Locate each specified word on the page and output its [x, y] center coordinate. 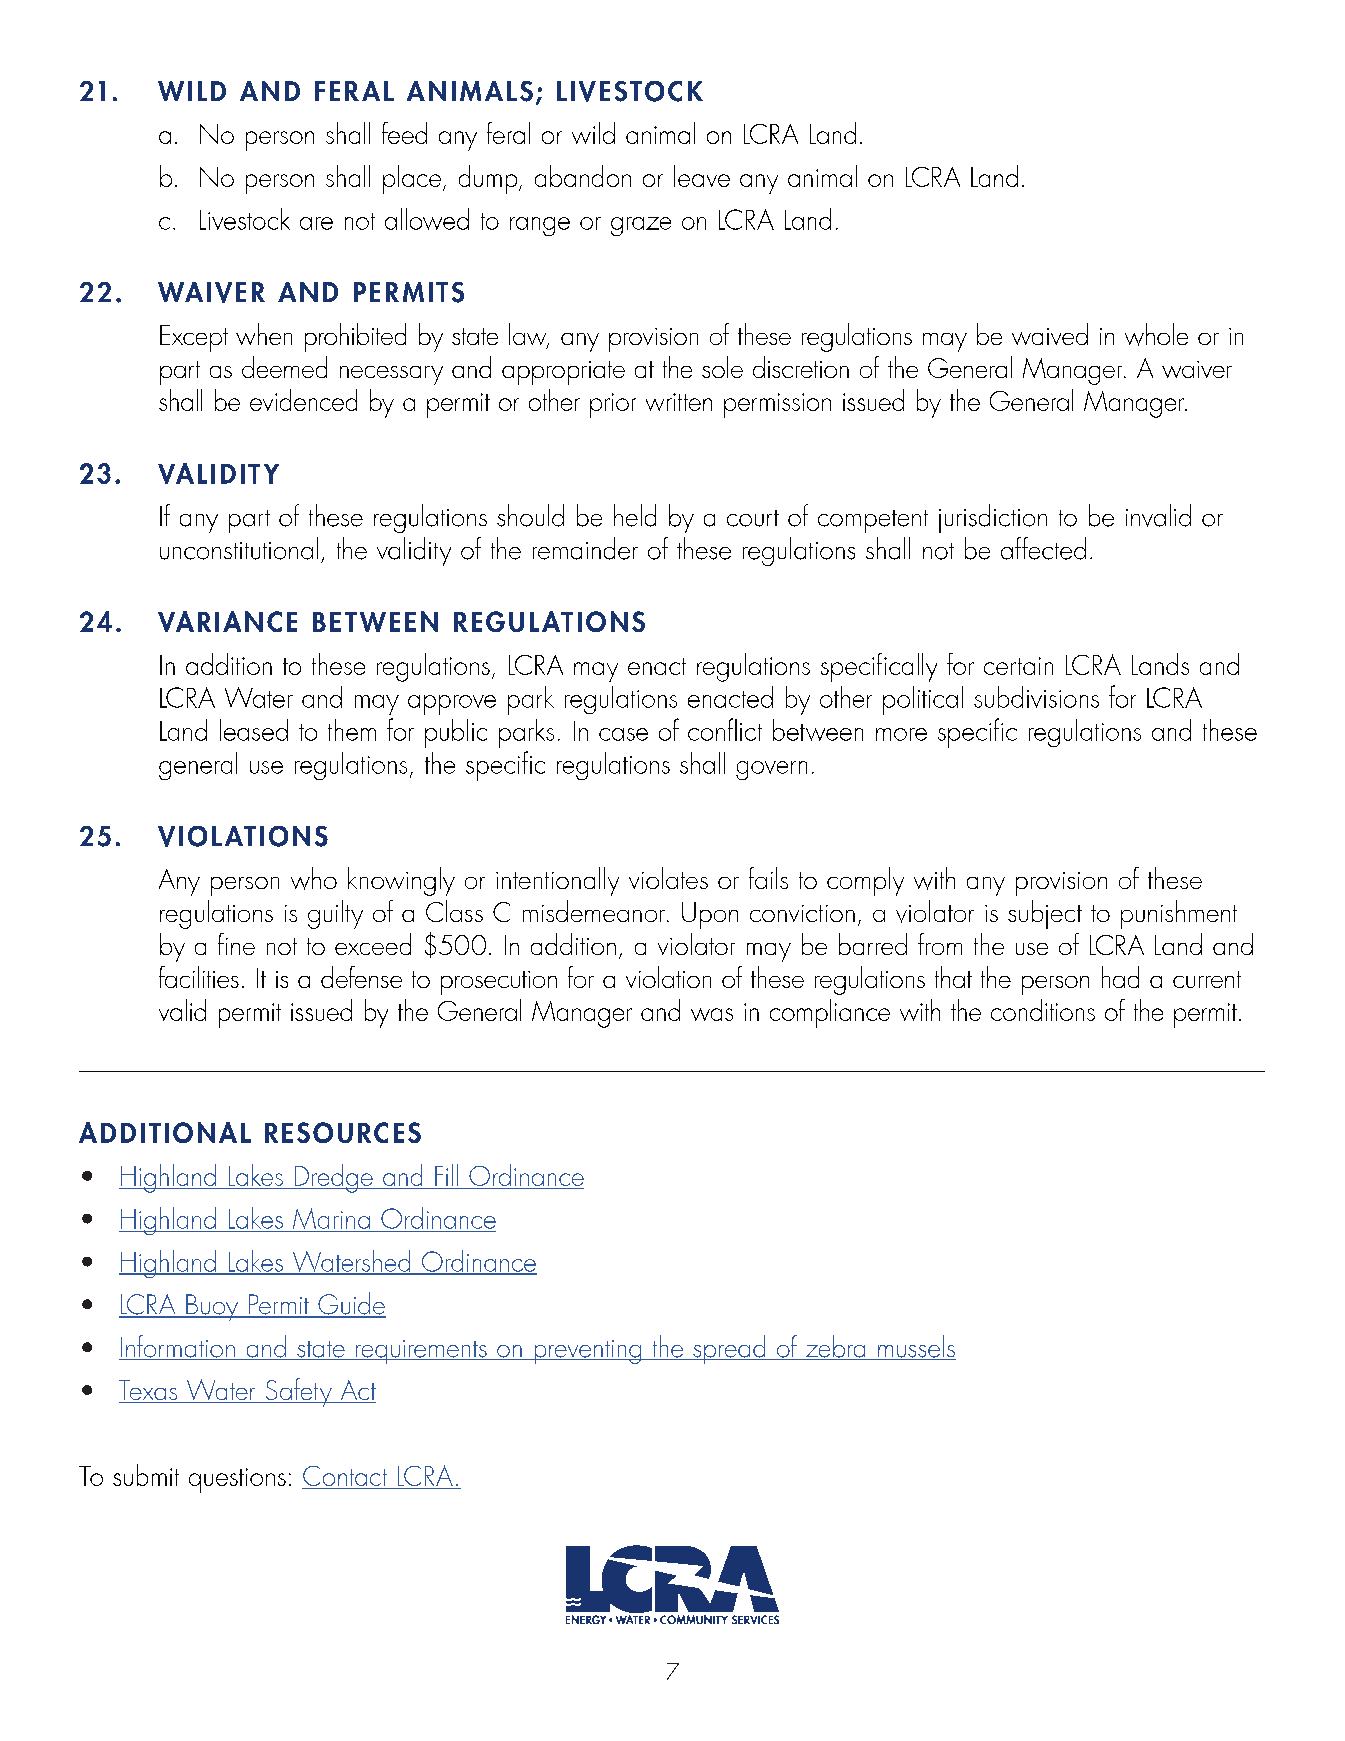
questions [237, 1480]
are [316, 223]
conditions [1043, 1010]
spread [729, 1349]
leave [702, 176]
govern [771, 770]
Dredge [333, 1178]
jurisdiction [993, 518]
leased [254, 730]
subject [1045, 914]
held [635, 515]
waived [1050, 334]
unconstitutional [239, 548]
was [712, 1014]
